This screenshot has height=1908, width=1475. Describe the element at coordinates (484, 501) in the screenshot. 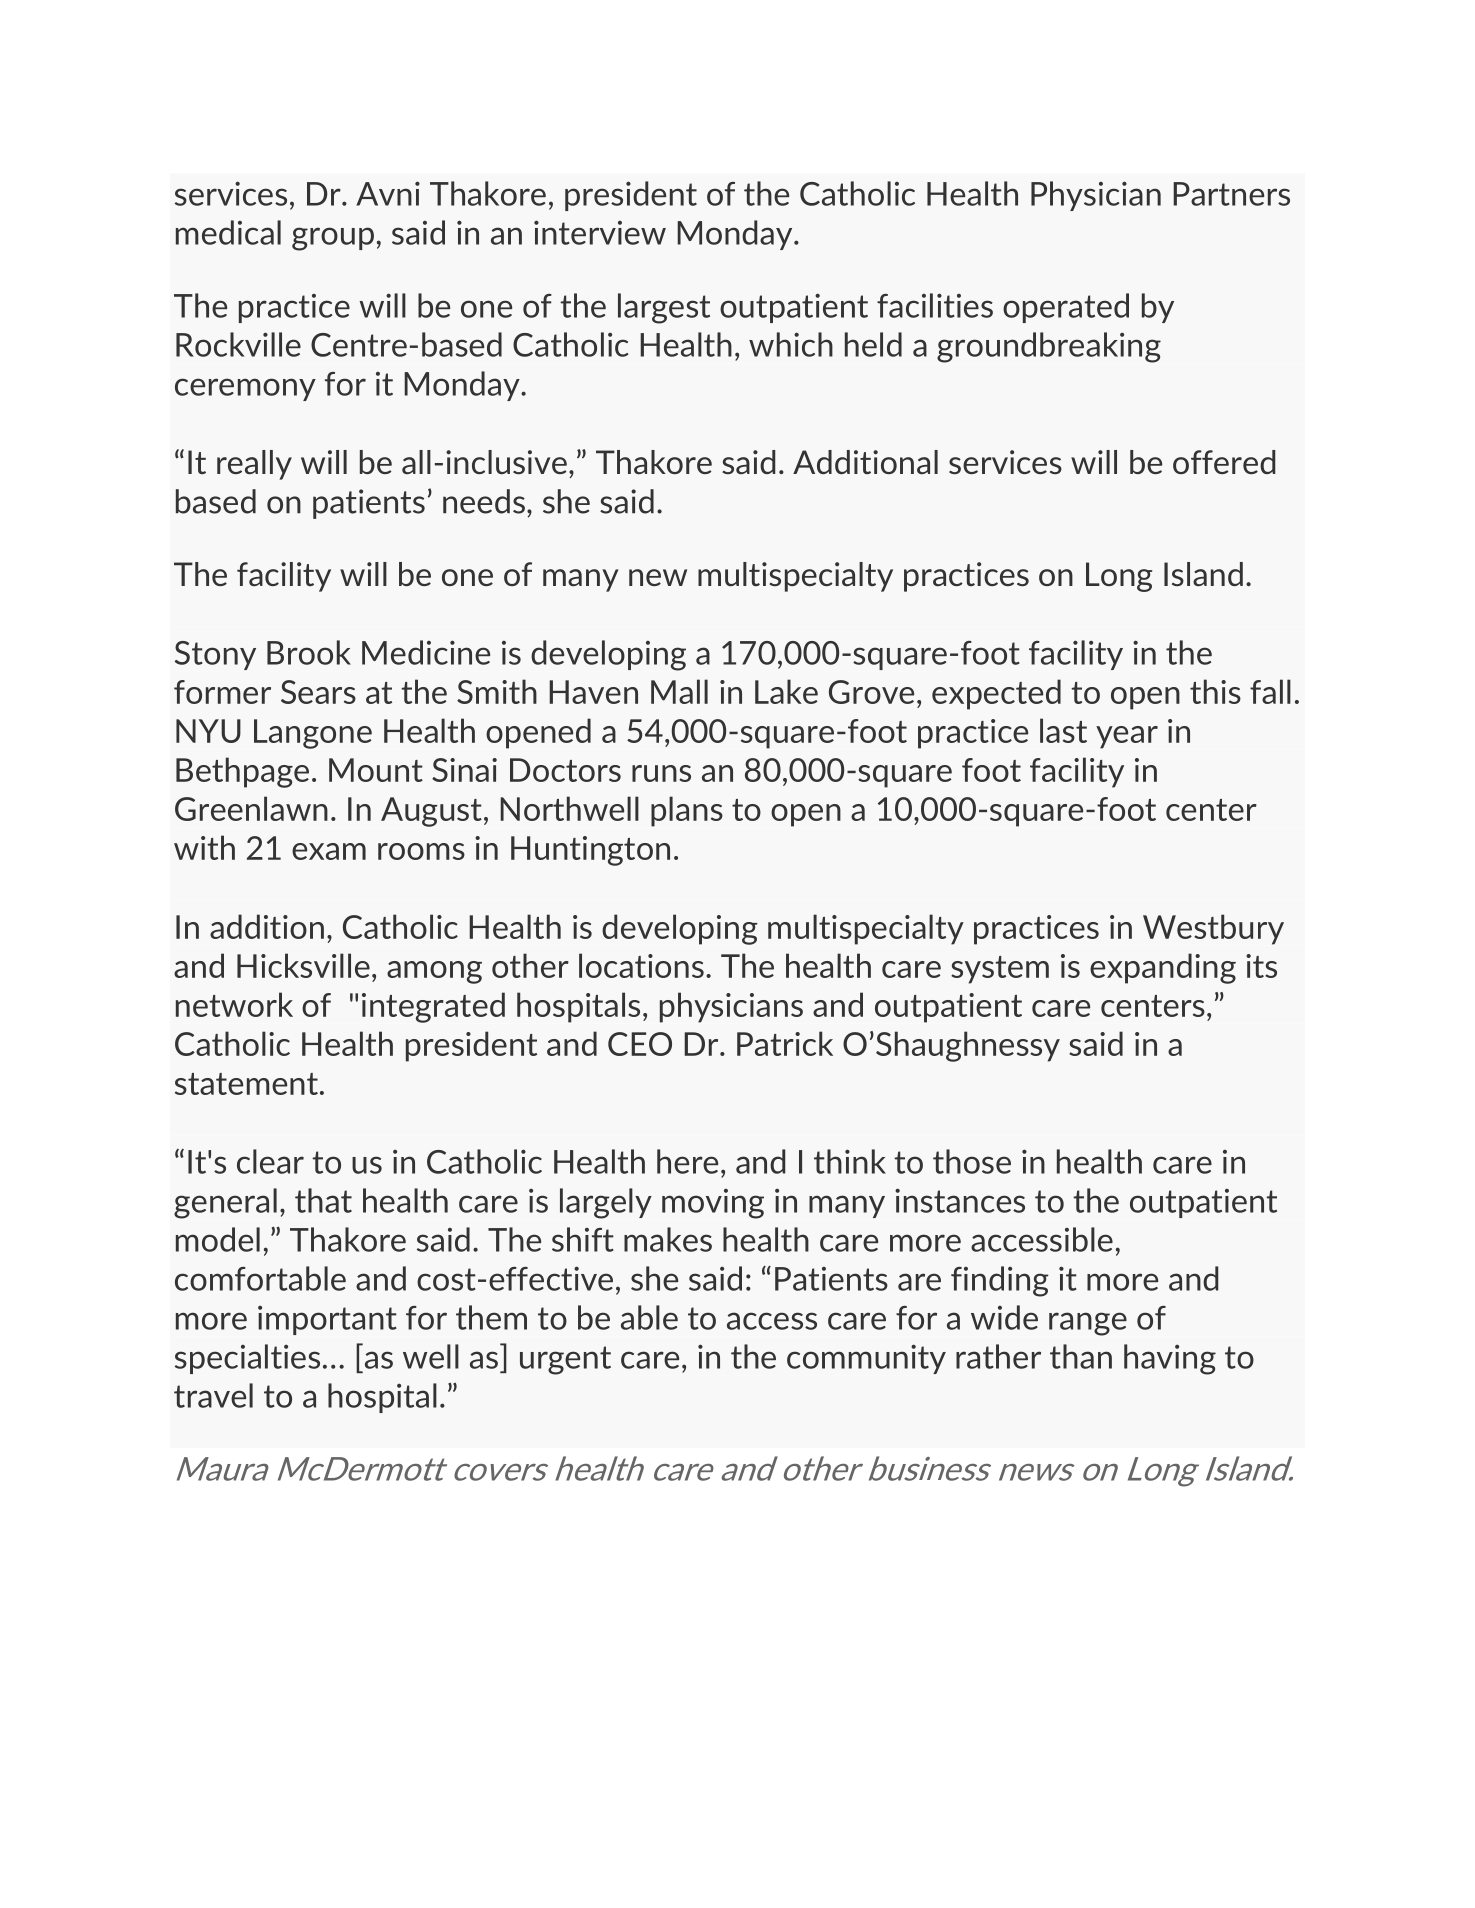

I see `needs` at that location.
